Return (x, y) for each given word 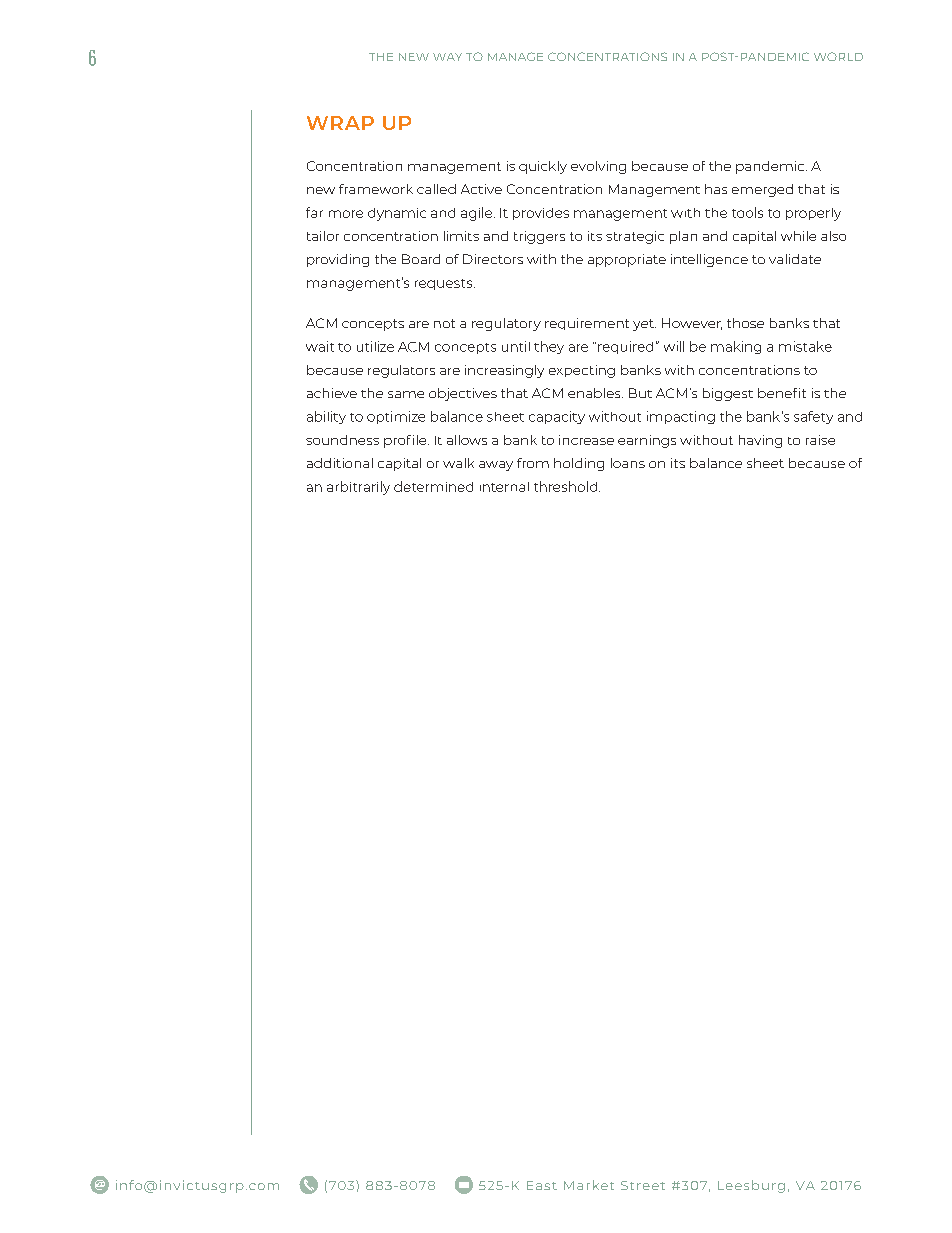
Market (589, 1185)
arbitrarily (358, 488)
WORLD (838, 56)
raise (820, 440)
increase (586, 440)
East (542, 1185)
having (760, 441)
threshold (567, 486)
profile (406, 441)
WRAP (340, 123)
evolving (598, 167)
